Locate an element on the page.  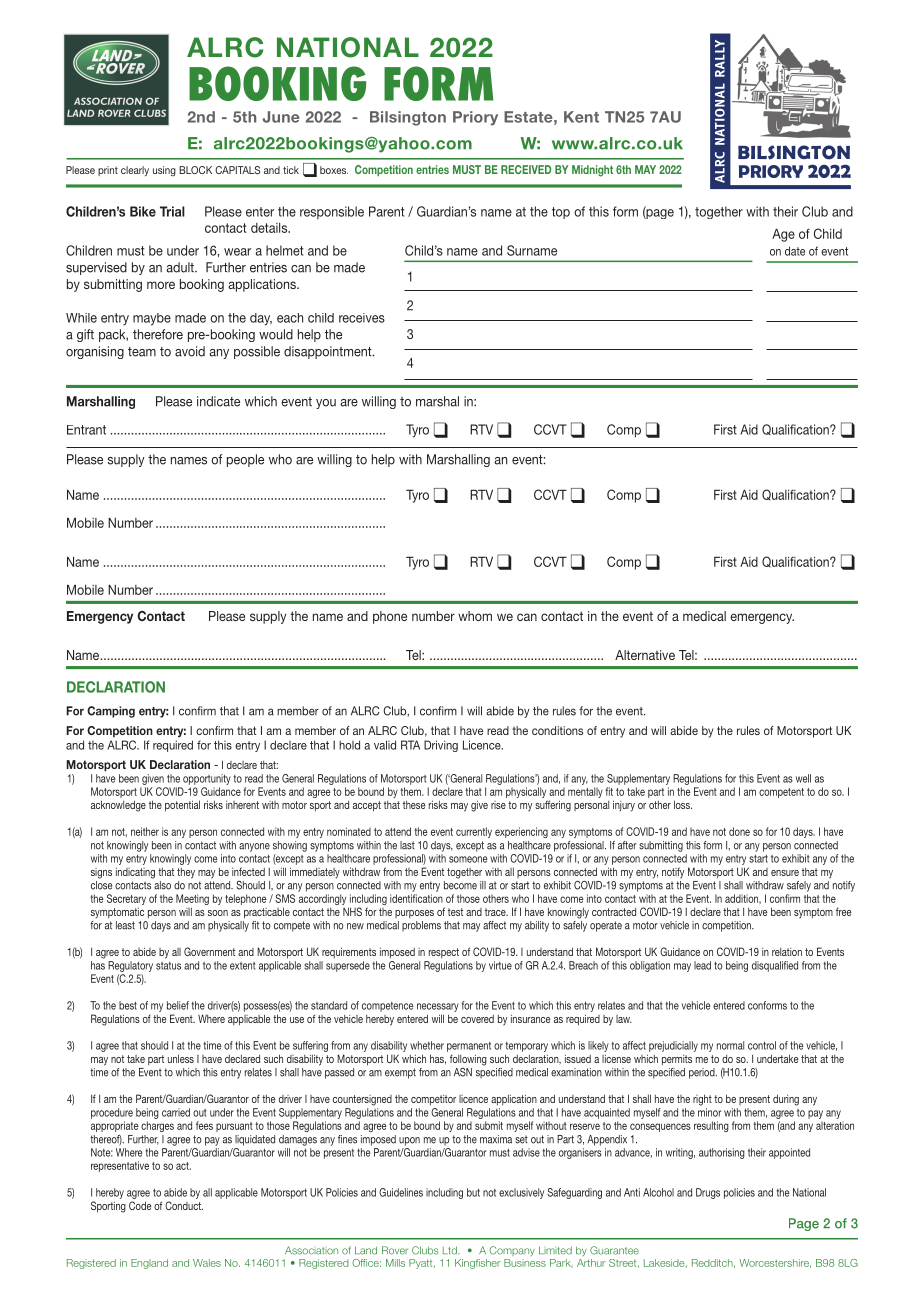
RECEIVED is located at coordinates (526, 169).
